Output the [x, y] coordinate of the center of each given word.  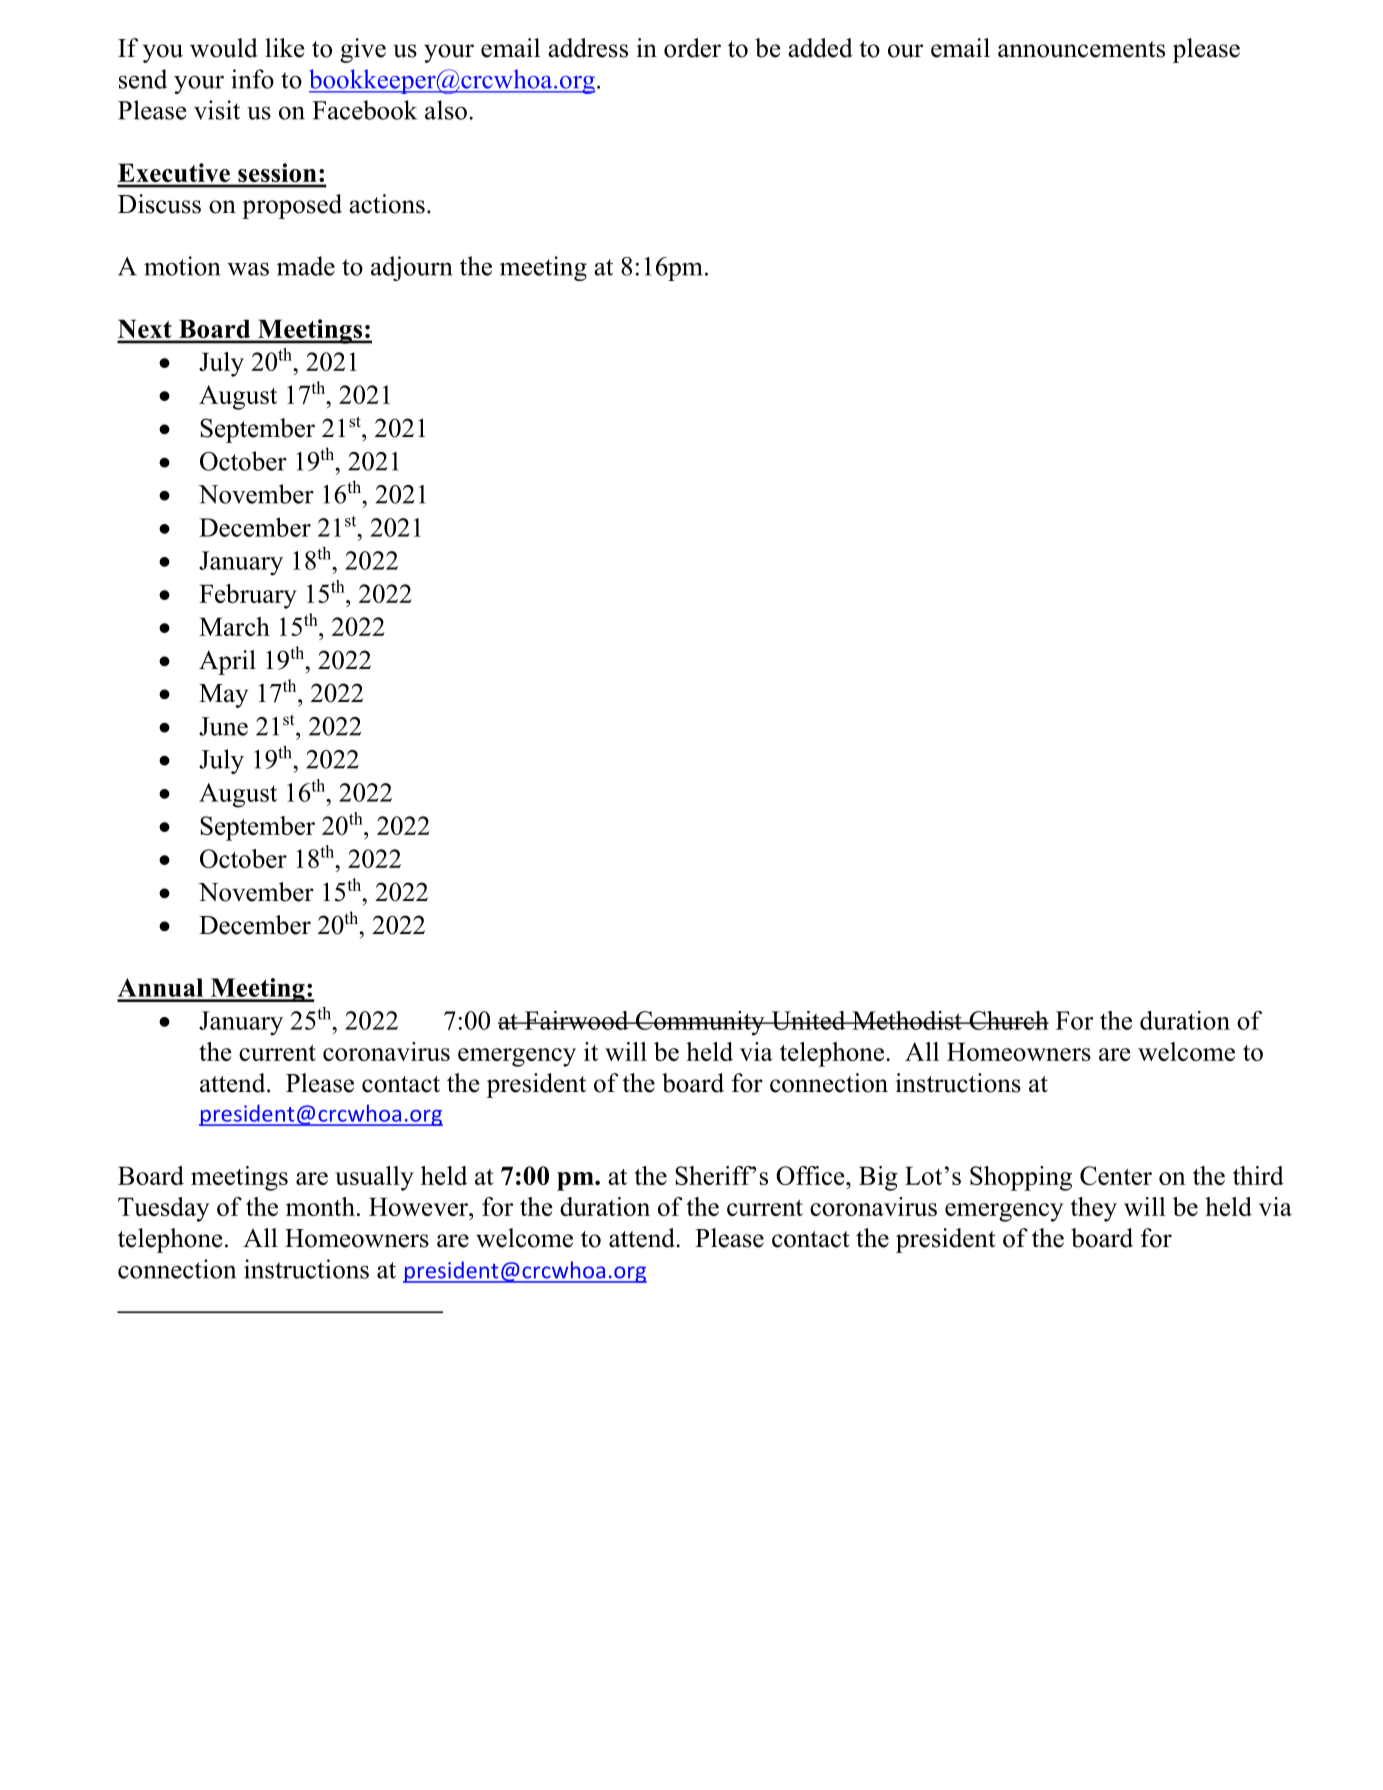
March [234, 626]
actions [387, 204]
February [248, 596]
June [223, 726]
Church [1008, 1020]
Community [700, 1023]
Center [1116, 1175]
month [320, 1206]
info [252, 79]
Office [811, 1175]
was [248, 269]
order [692, 48]
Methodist [907, 1020]
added [820, 48]
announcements [1081, 49]
